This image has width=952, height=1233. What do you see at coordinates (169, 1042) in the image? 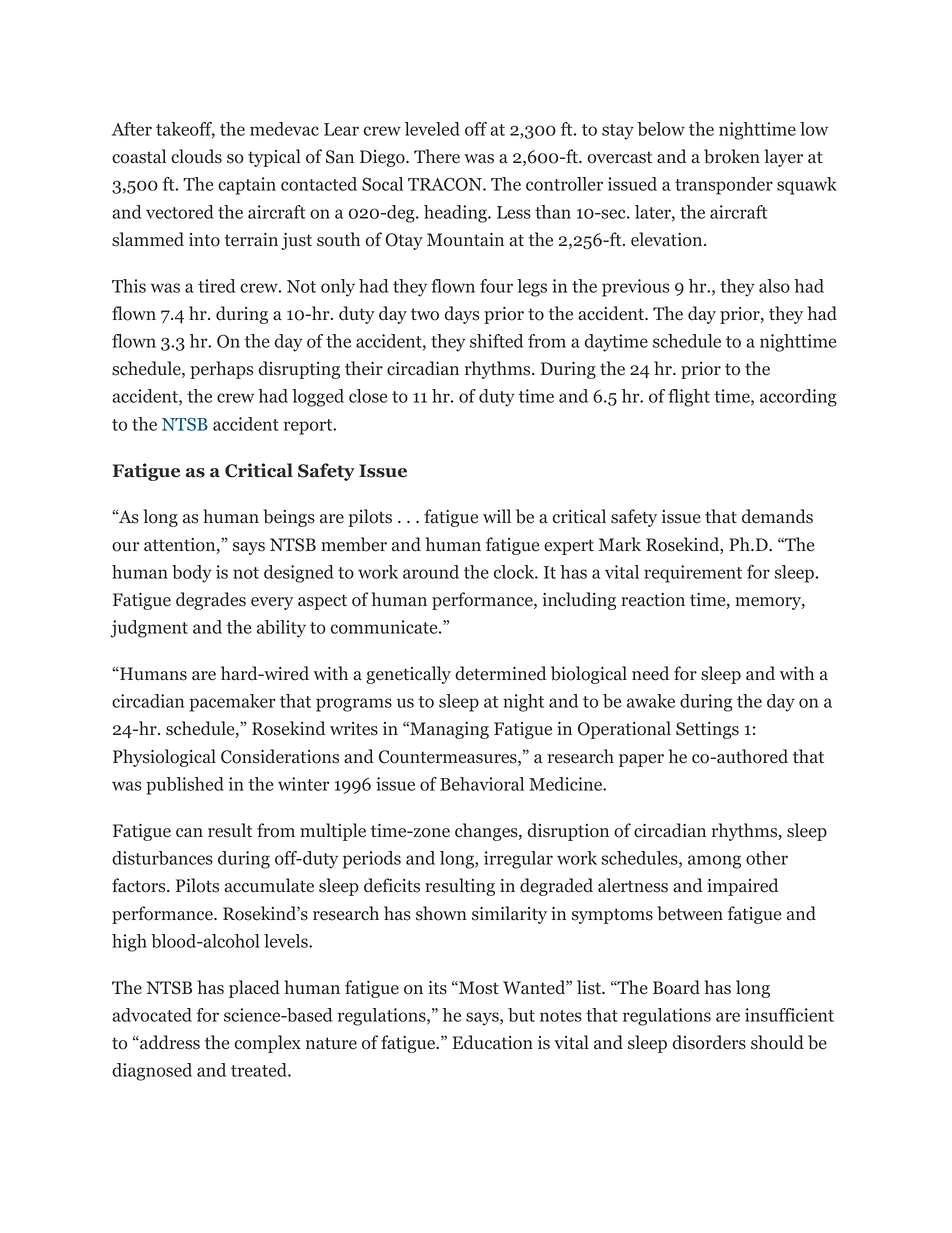
I see `address` at bounding box center [169, 1042].
